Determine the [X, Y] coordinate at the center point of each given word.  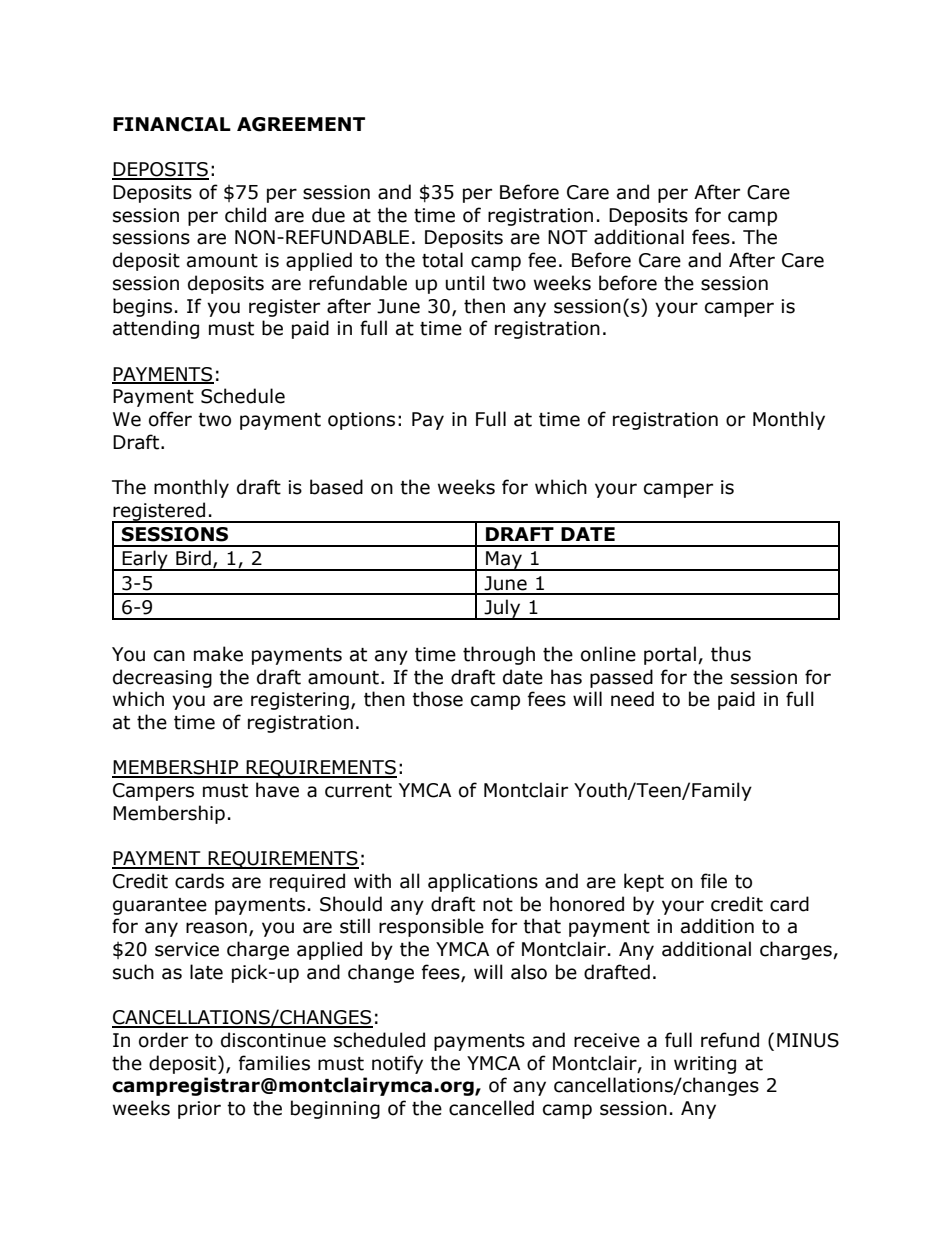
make [218, 654]
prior [199, 1110]
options [361, 421]
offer [170, 419]
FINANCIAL [172, 124]
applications [483, 882]
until [465, 283]
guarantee [160, 906]
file [714, 881]
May [504, 561]
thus [731, 654]
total [442, 260]
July [502, 609]
